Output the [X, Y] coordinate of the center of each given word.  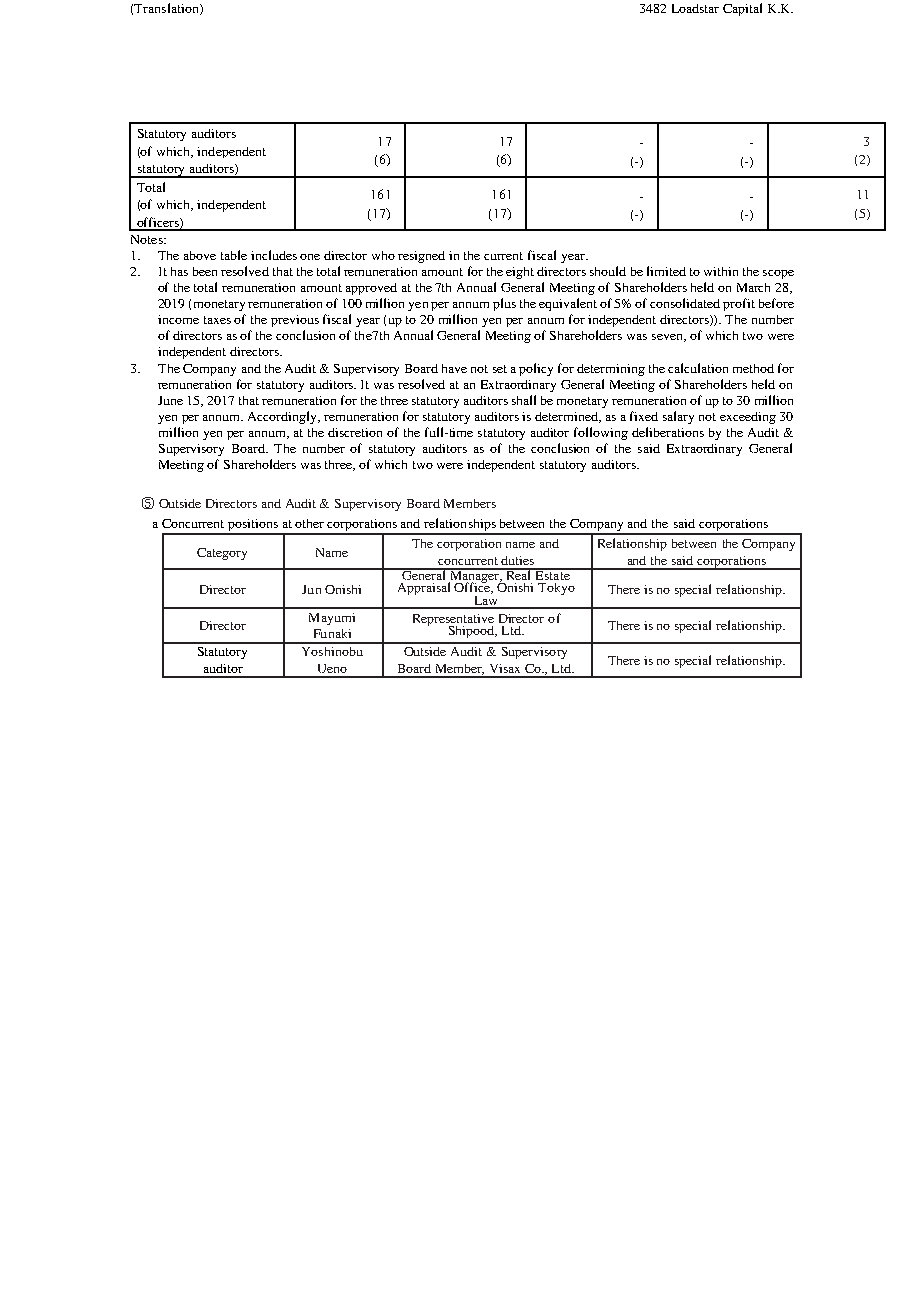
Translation [167, 9]
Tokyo [556, 589]
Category [222, 554]
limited [666, 271]
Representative [453, 621]
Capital [742, 9]
